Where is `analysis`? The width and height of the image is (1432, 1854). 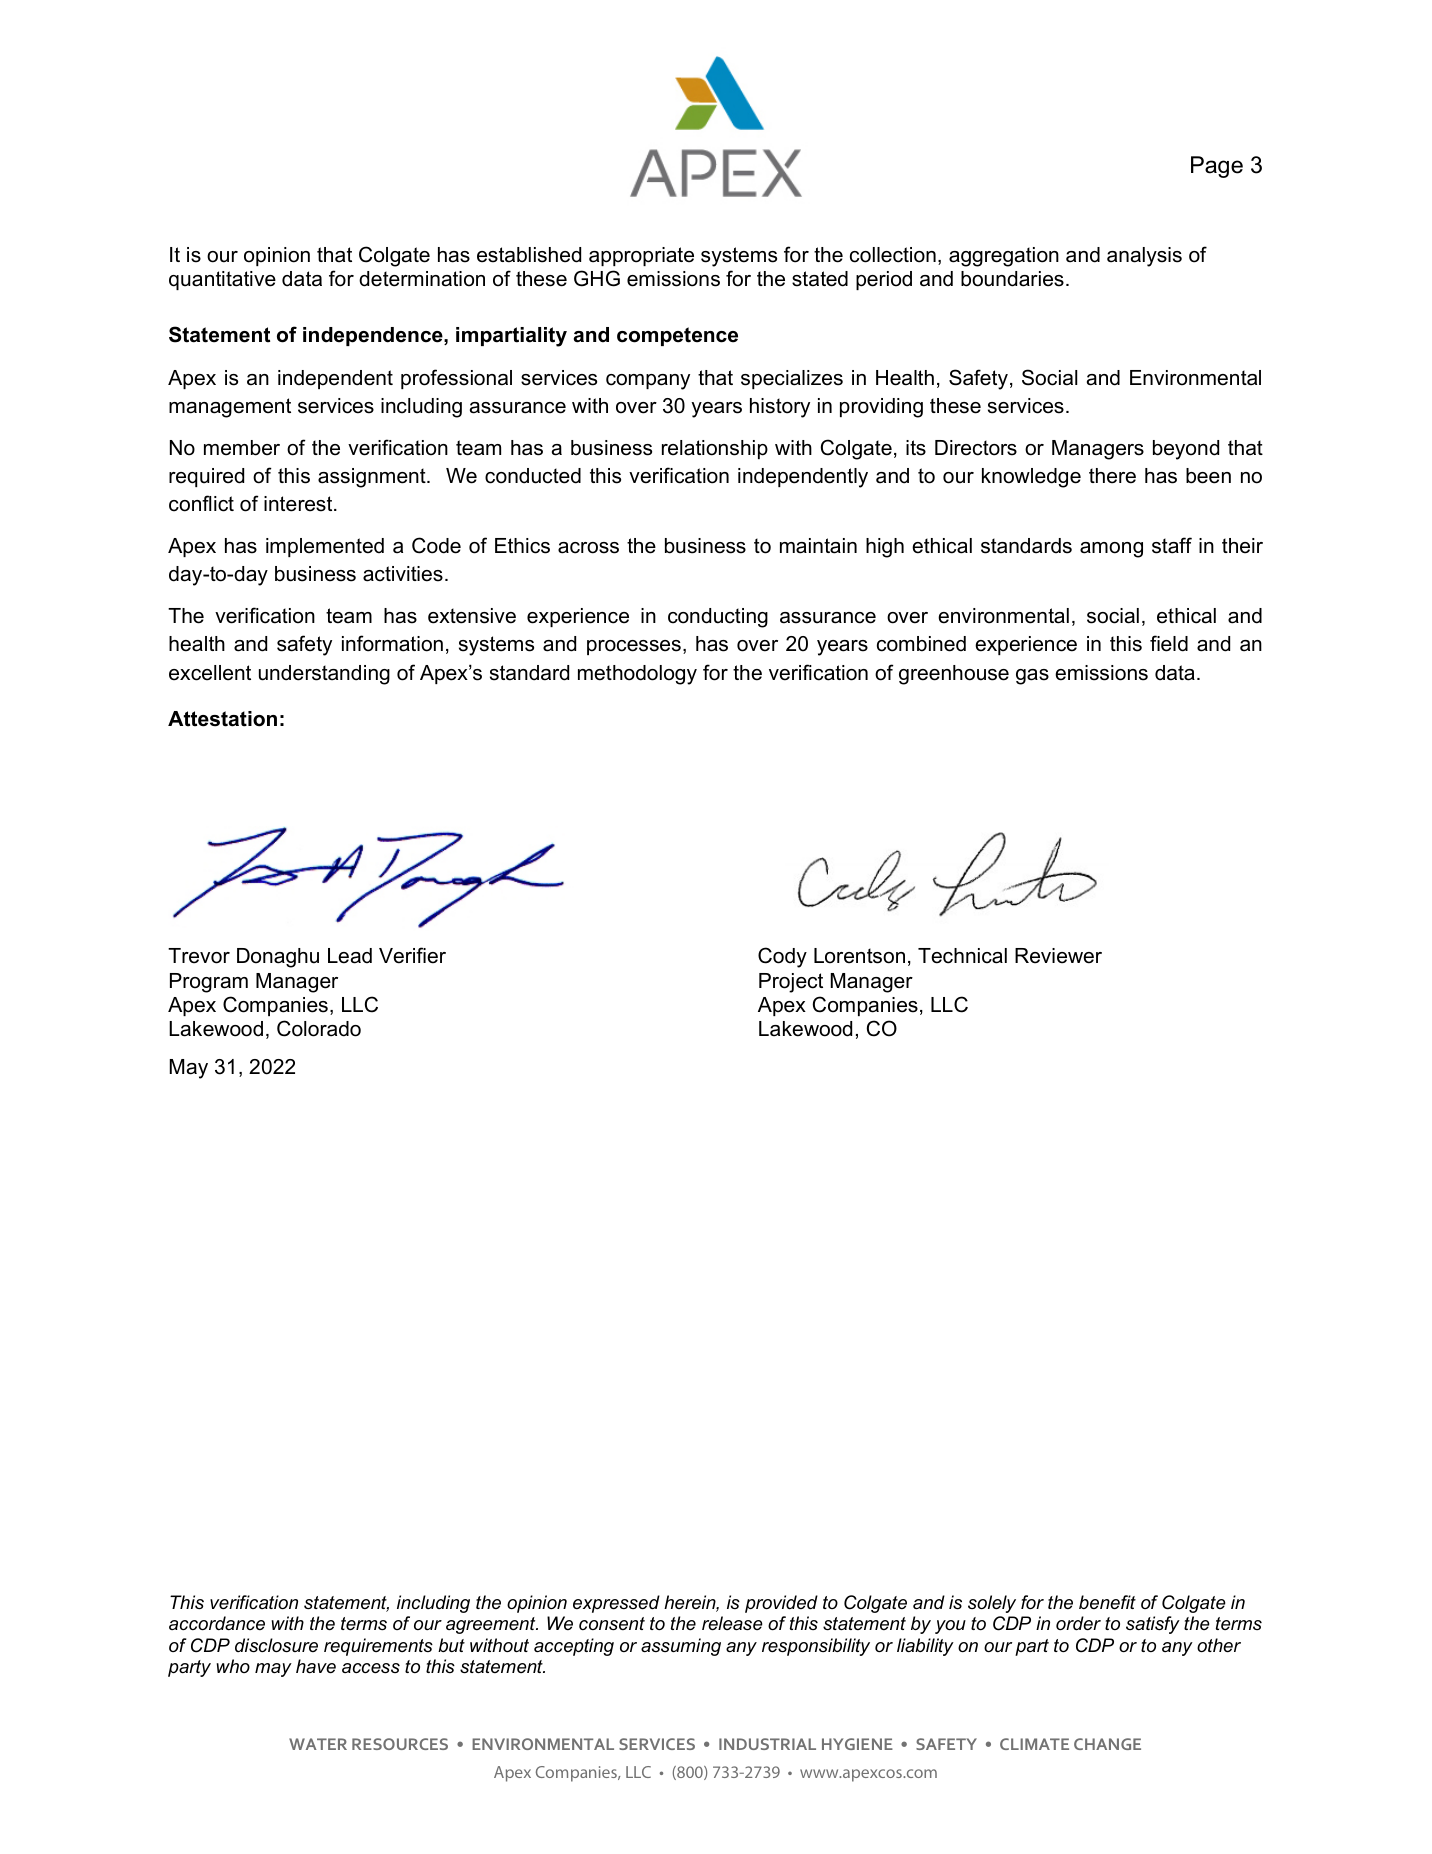 analysis is located at coordinates (1144, 257).
